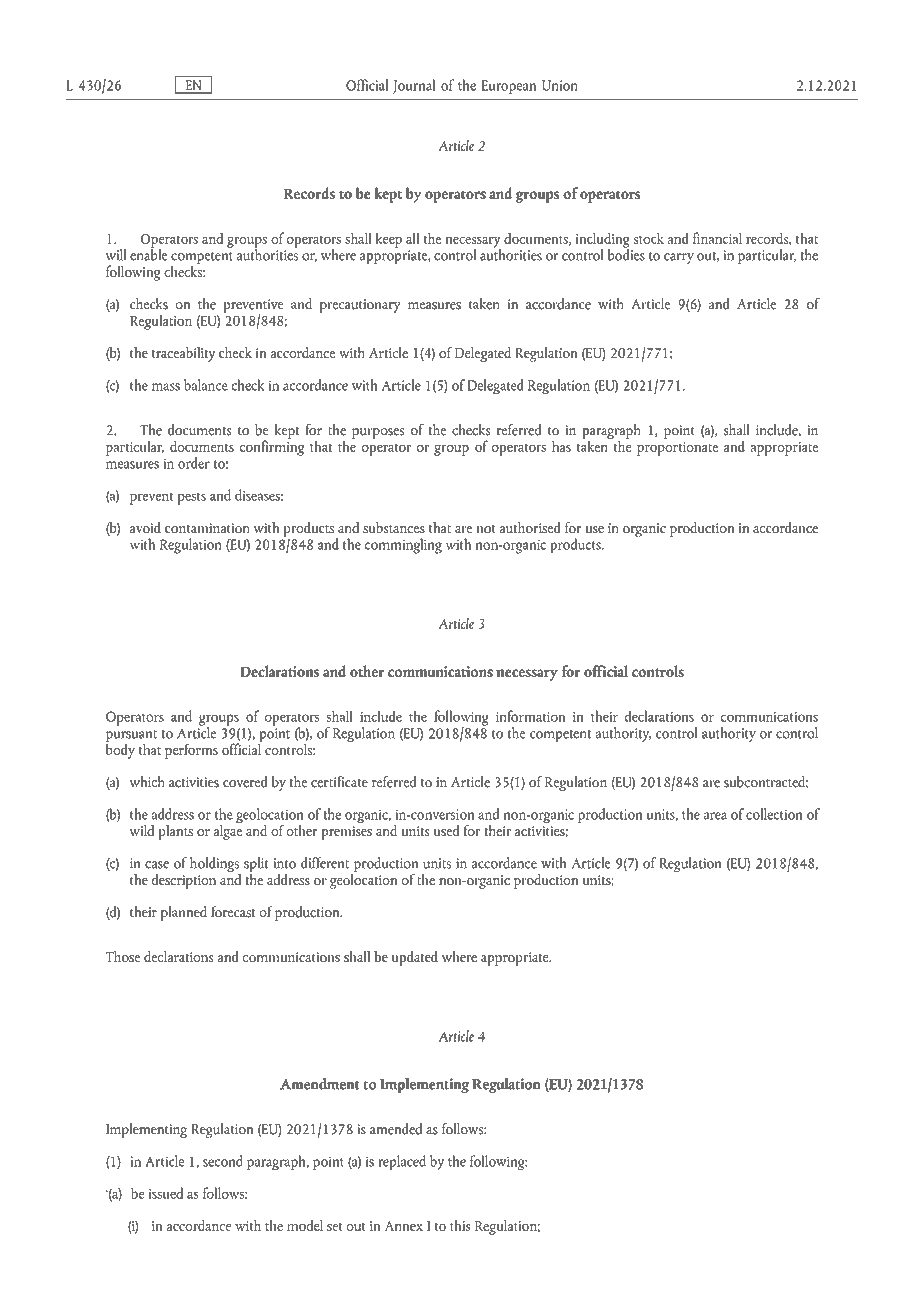 The width and height of the screenshot is (924, 1308). Describe the element at coordinates (717, 238) in the screenshot. I see `financial` at that location.
